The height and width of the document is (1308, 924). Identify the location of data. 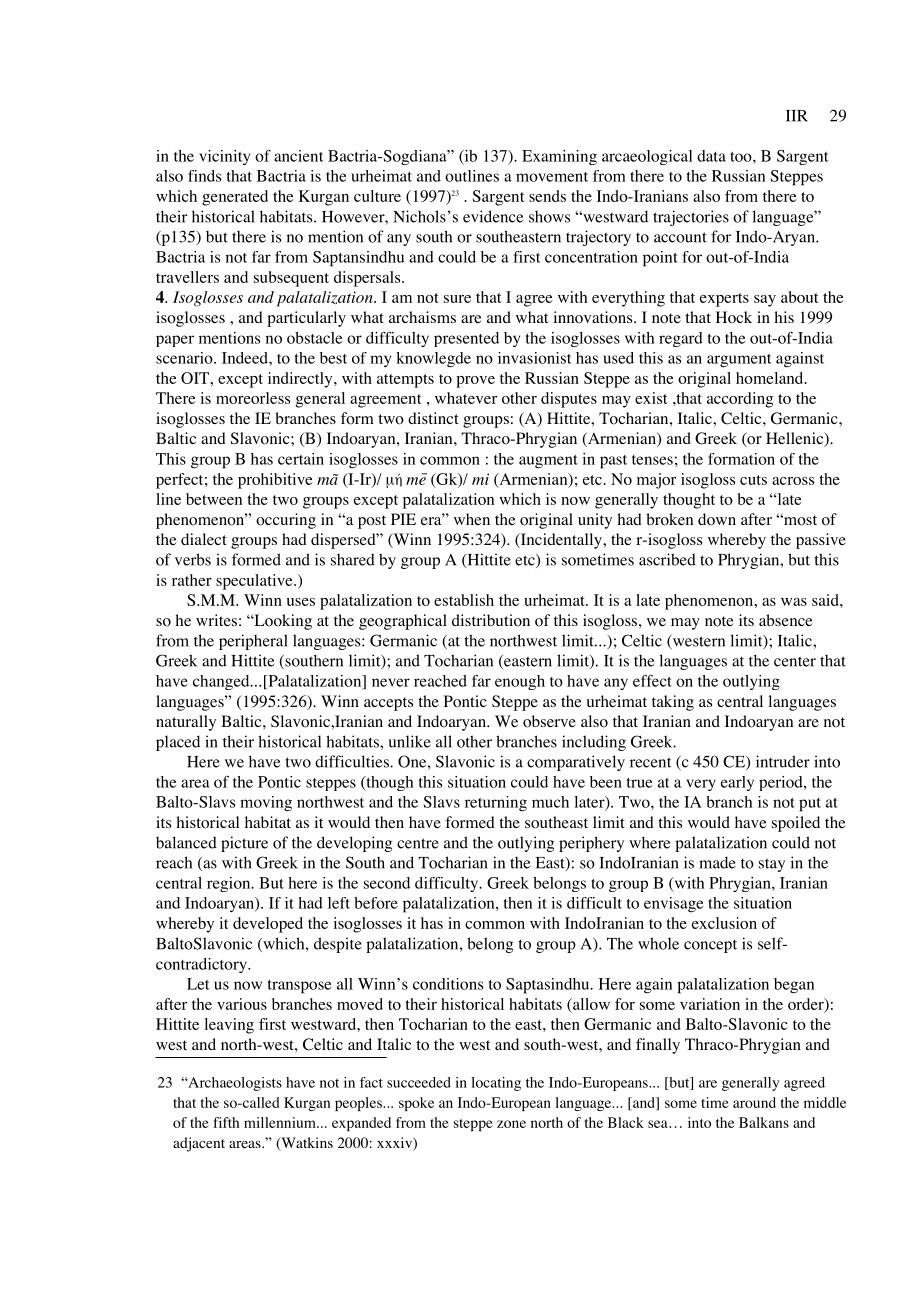
(711, 156).
